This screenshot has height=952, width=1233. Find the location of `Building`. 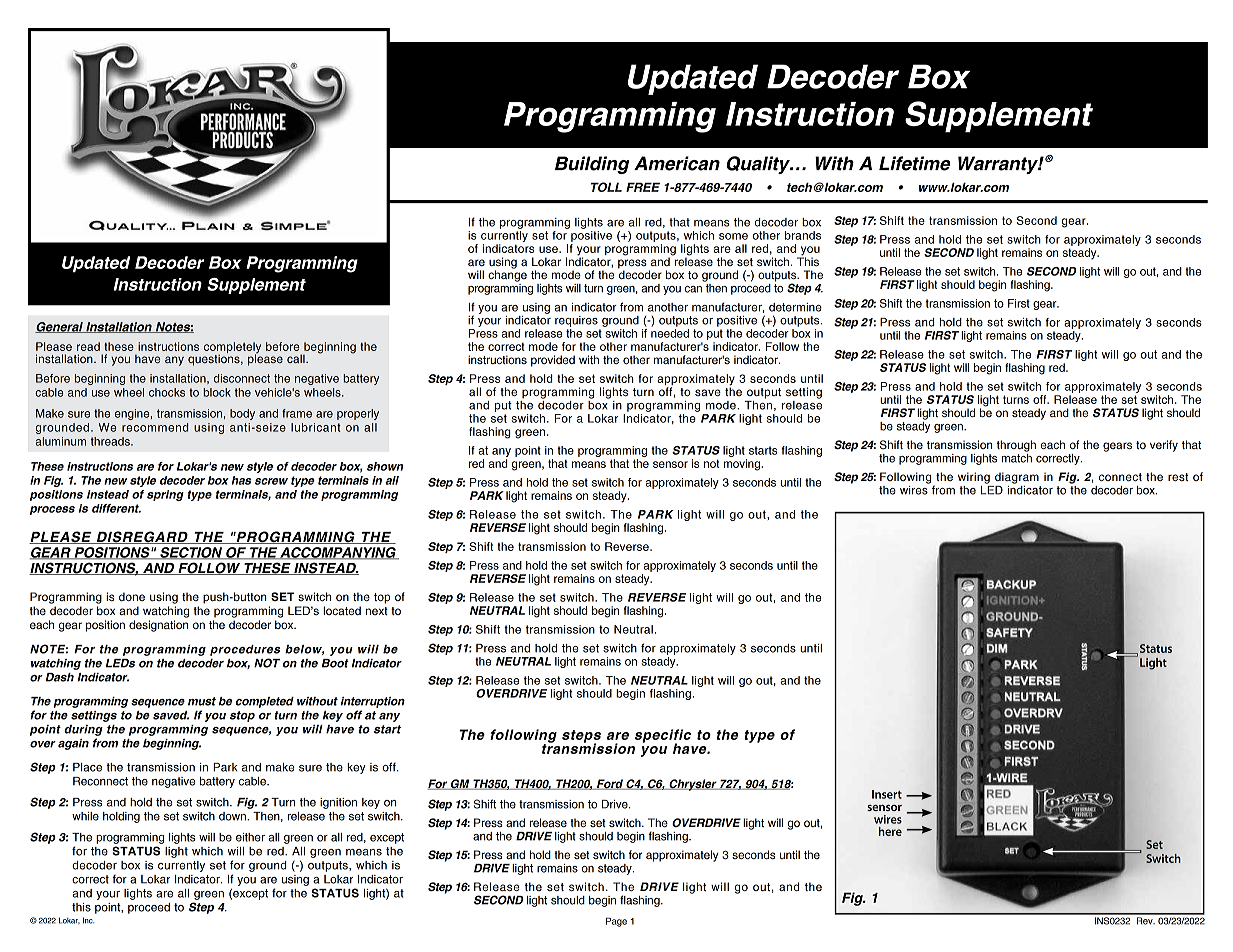

Building is located at coordinates (592, 165).
